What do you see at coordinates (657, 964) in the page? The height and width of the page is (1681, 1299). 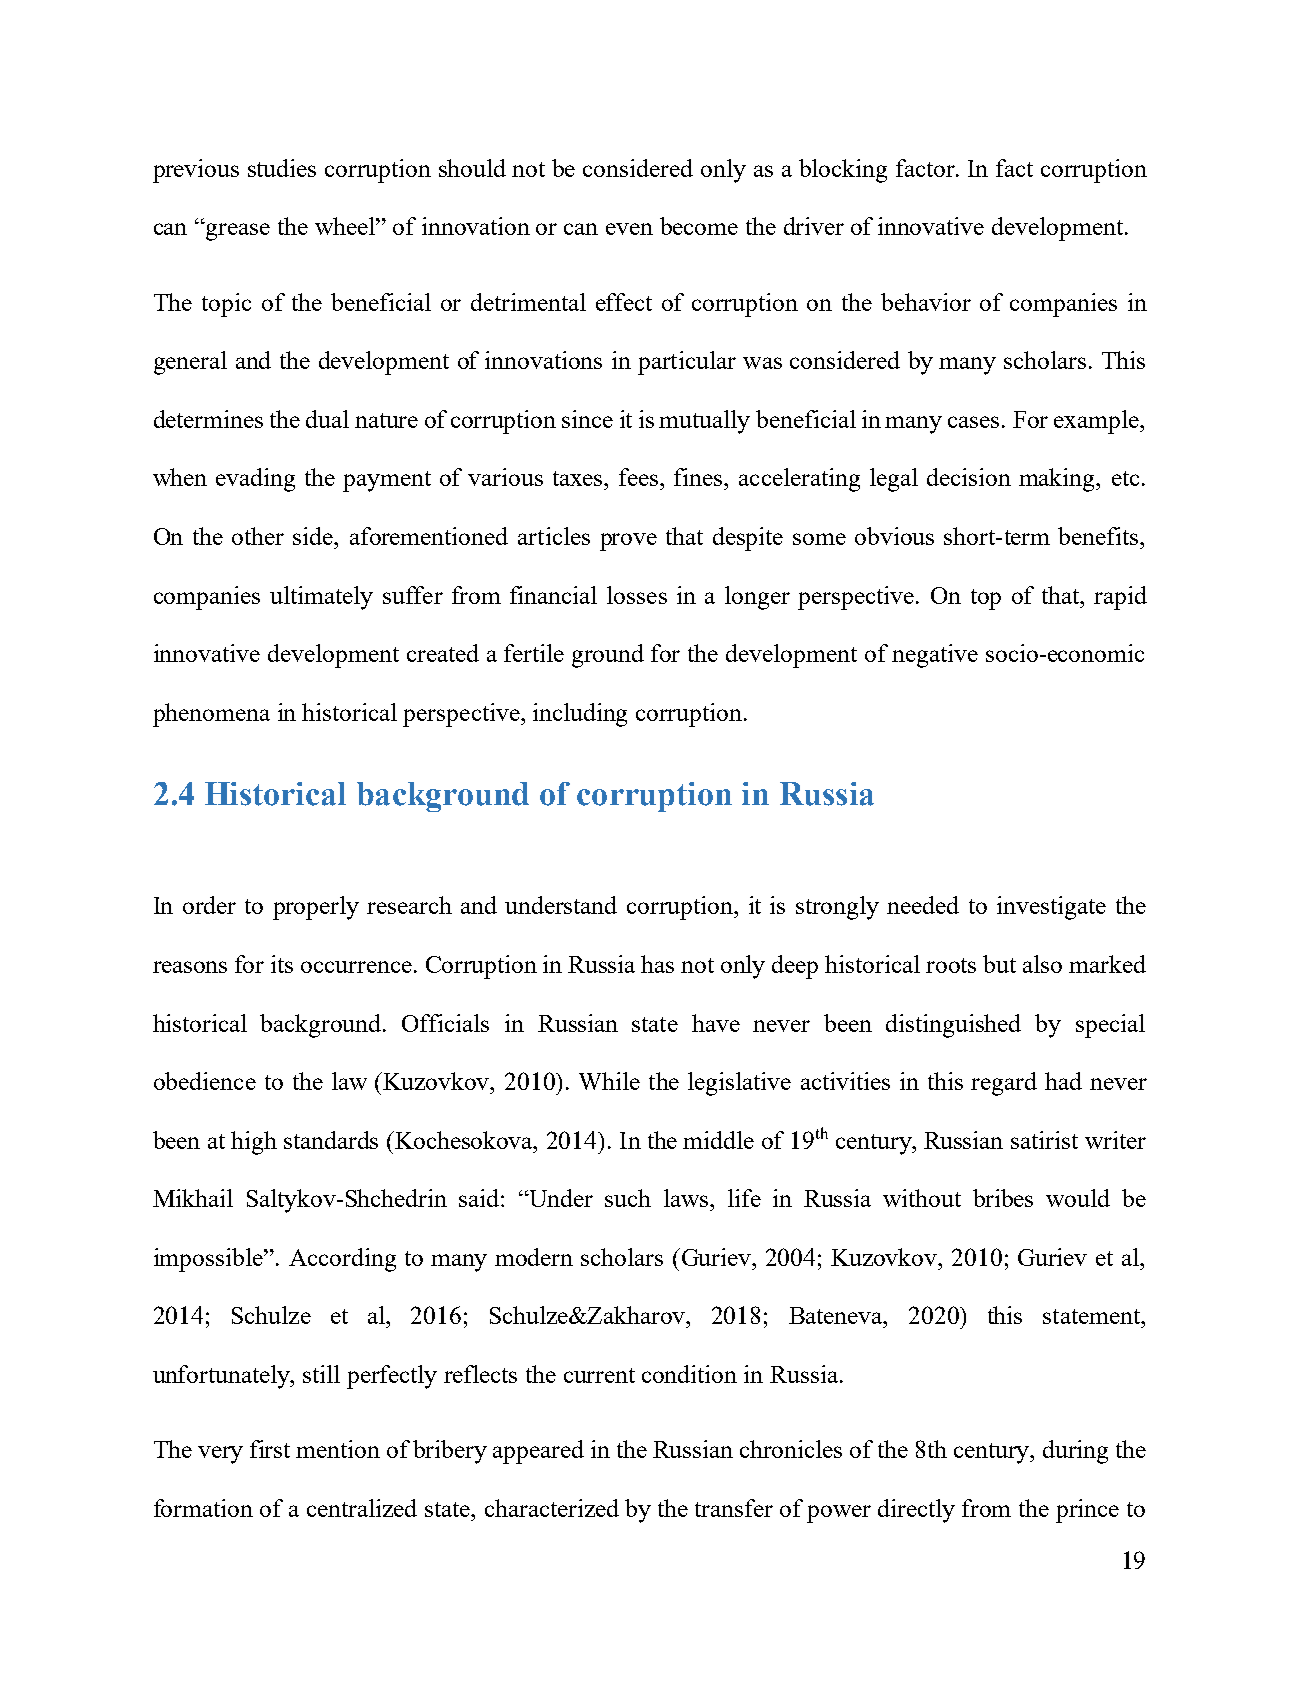 I see `has` at bounding box center [657, 964].
